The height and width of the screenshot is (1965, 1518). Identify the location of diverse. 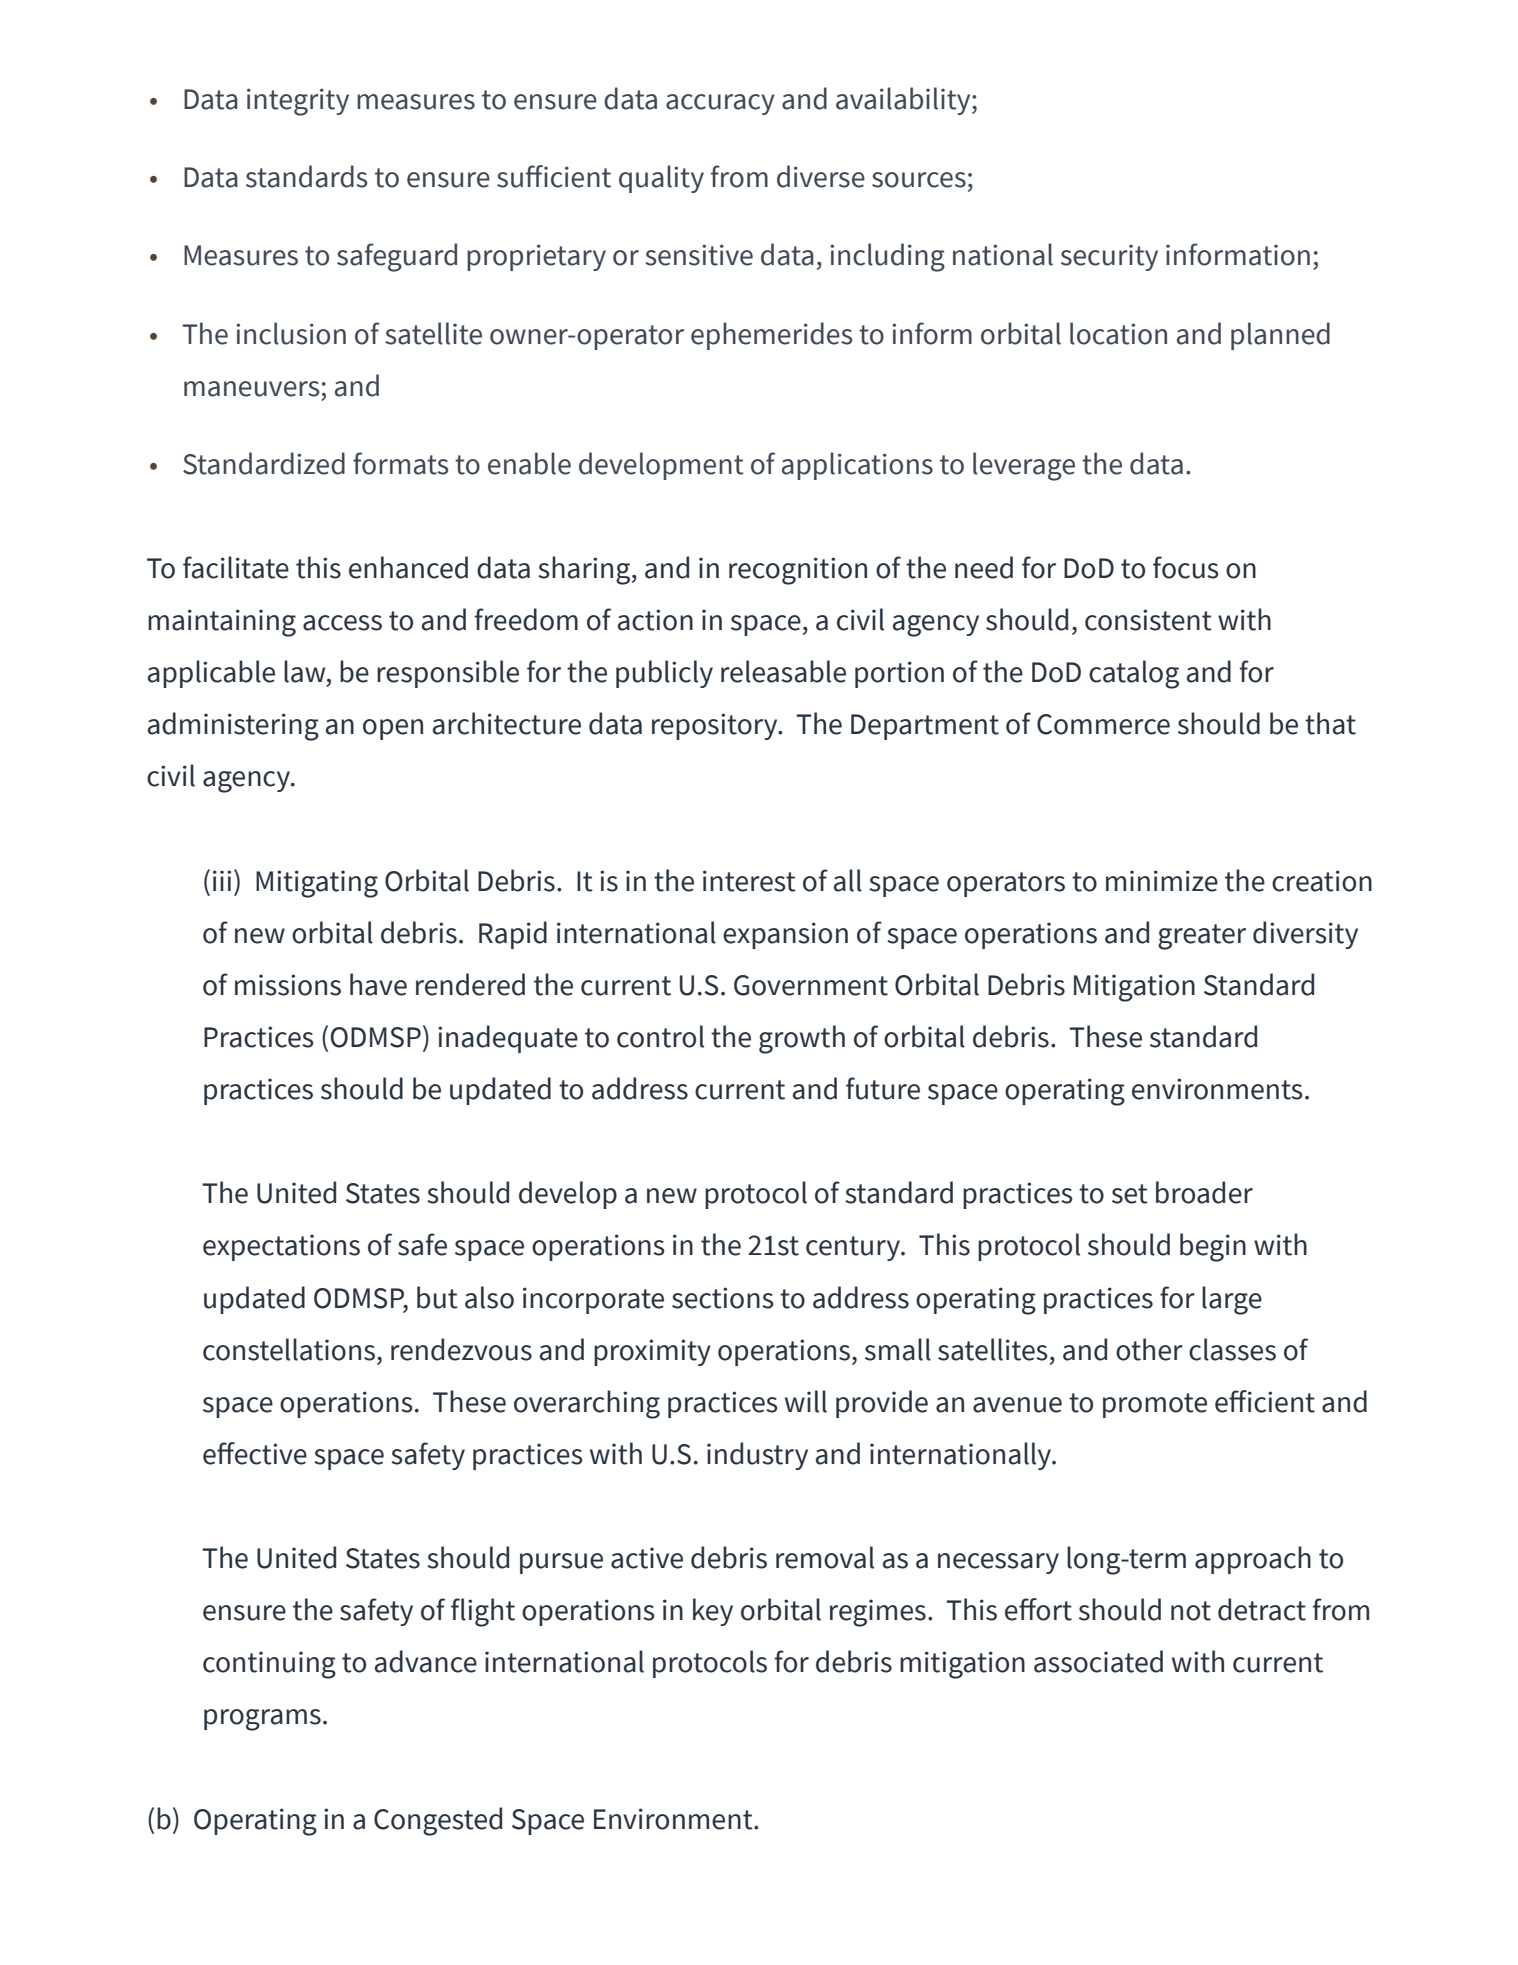
(821, 176).
